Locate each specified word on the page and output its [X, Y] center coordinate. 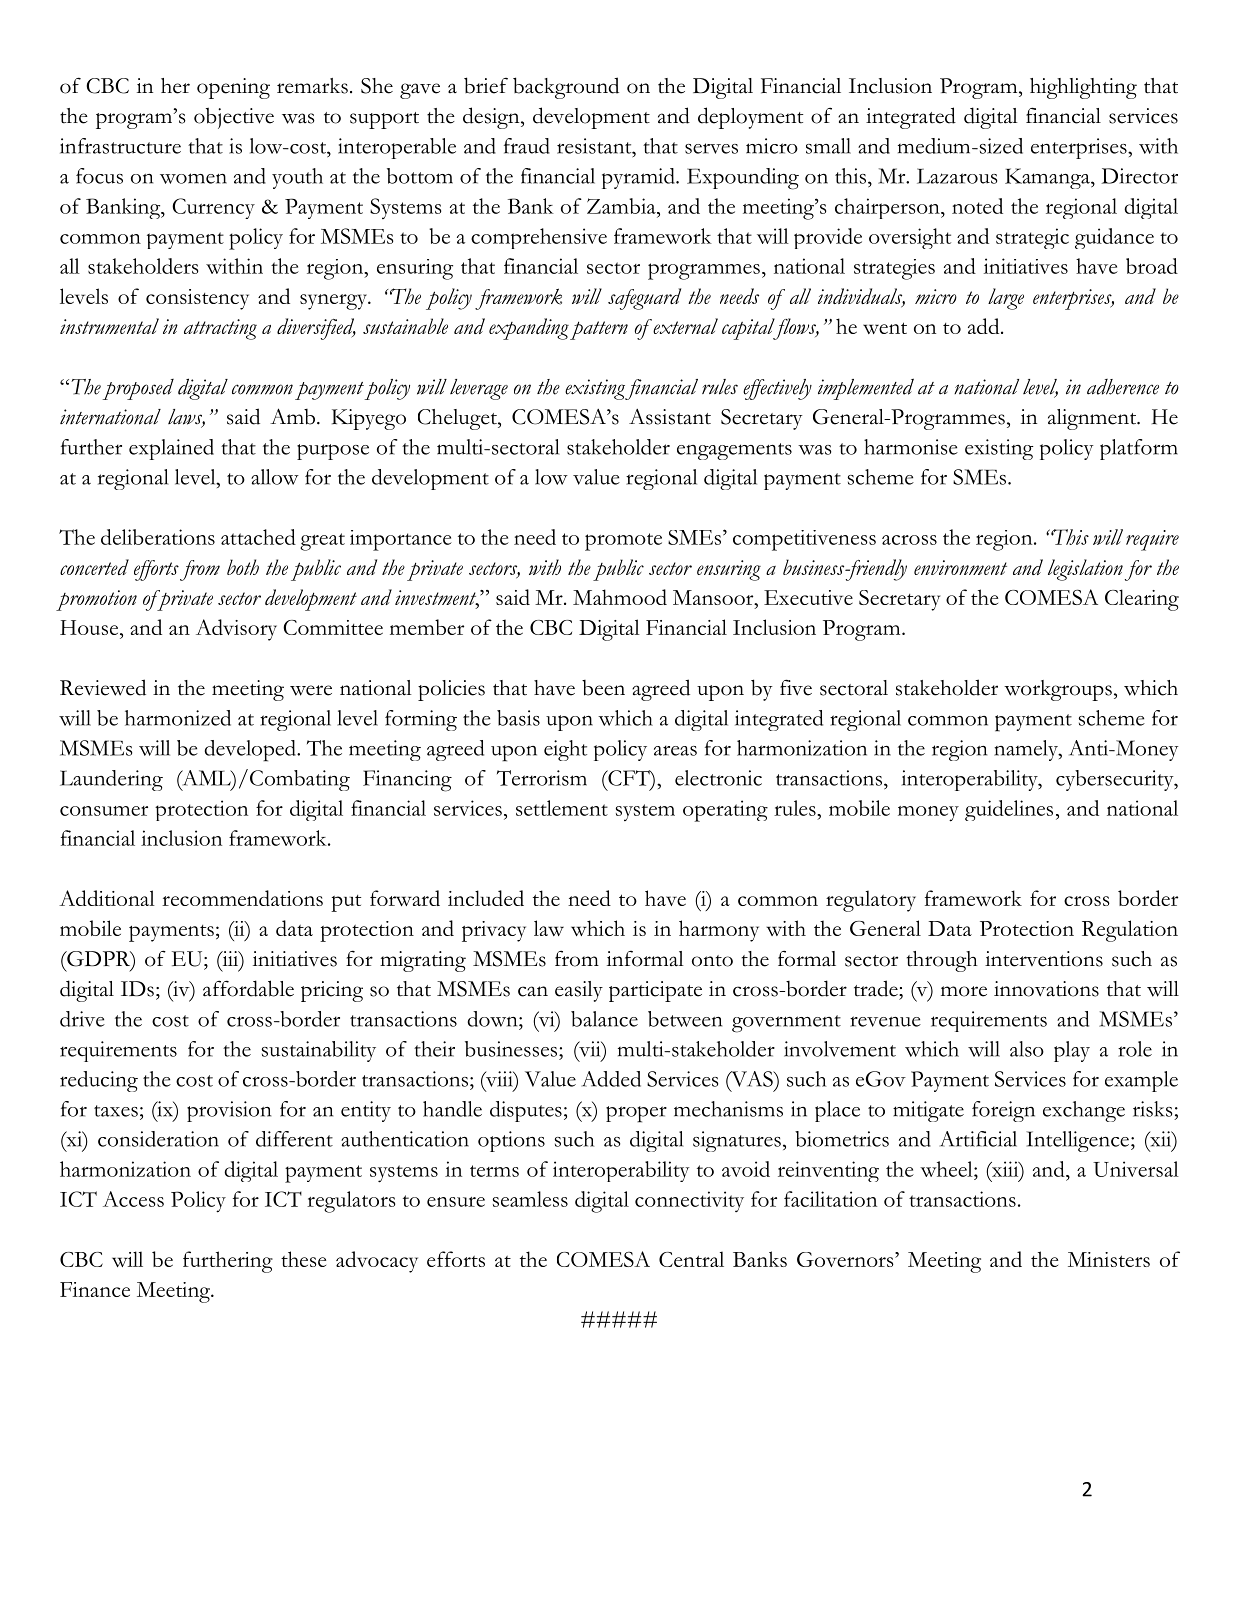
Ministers [1109, 1259]
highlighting [1083, 88]
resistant [595, 146]
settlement [562, 808]
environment [960, 567]
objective [234, 118]
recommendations [242, 898]
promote [623, 542]
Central [691, 1259]
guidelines [1009, 810]
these [303, 1259]
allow [275, 477]
